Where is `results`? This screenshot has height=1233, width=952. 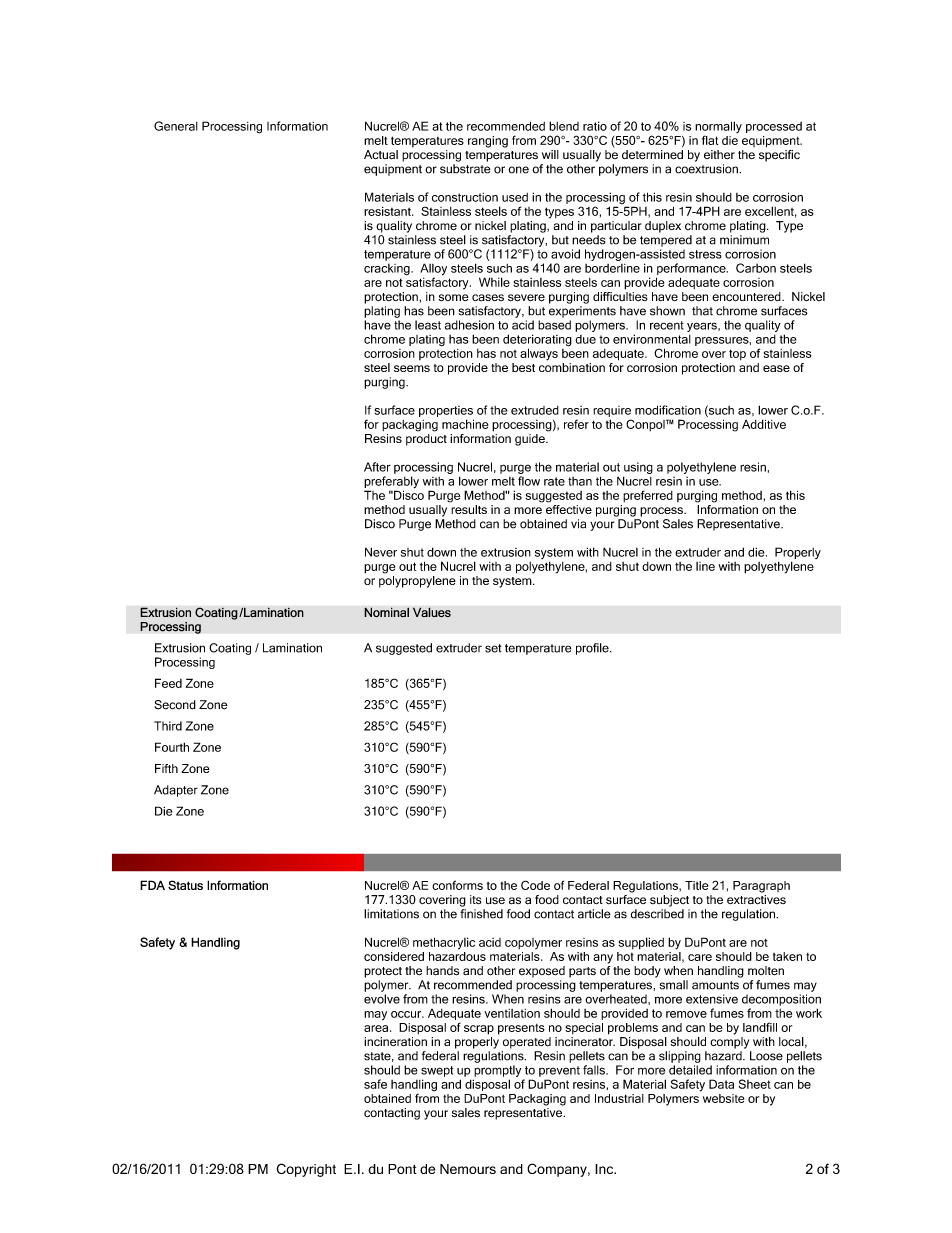
results is located at coordinates (469, 509).
